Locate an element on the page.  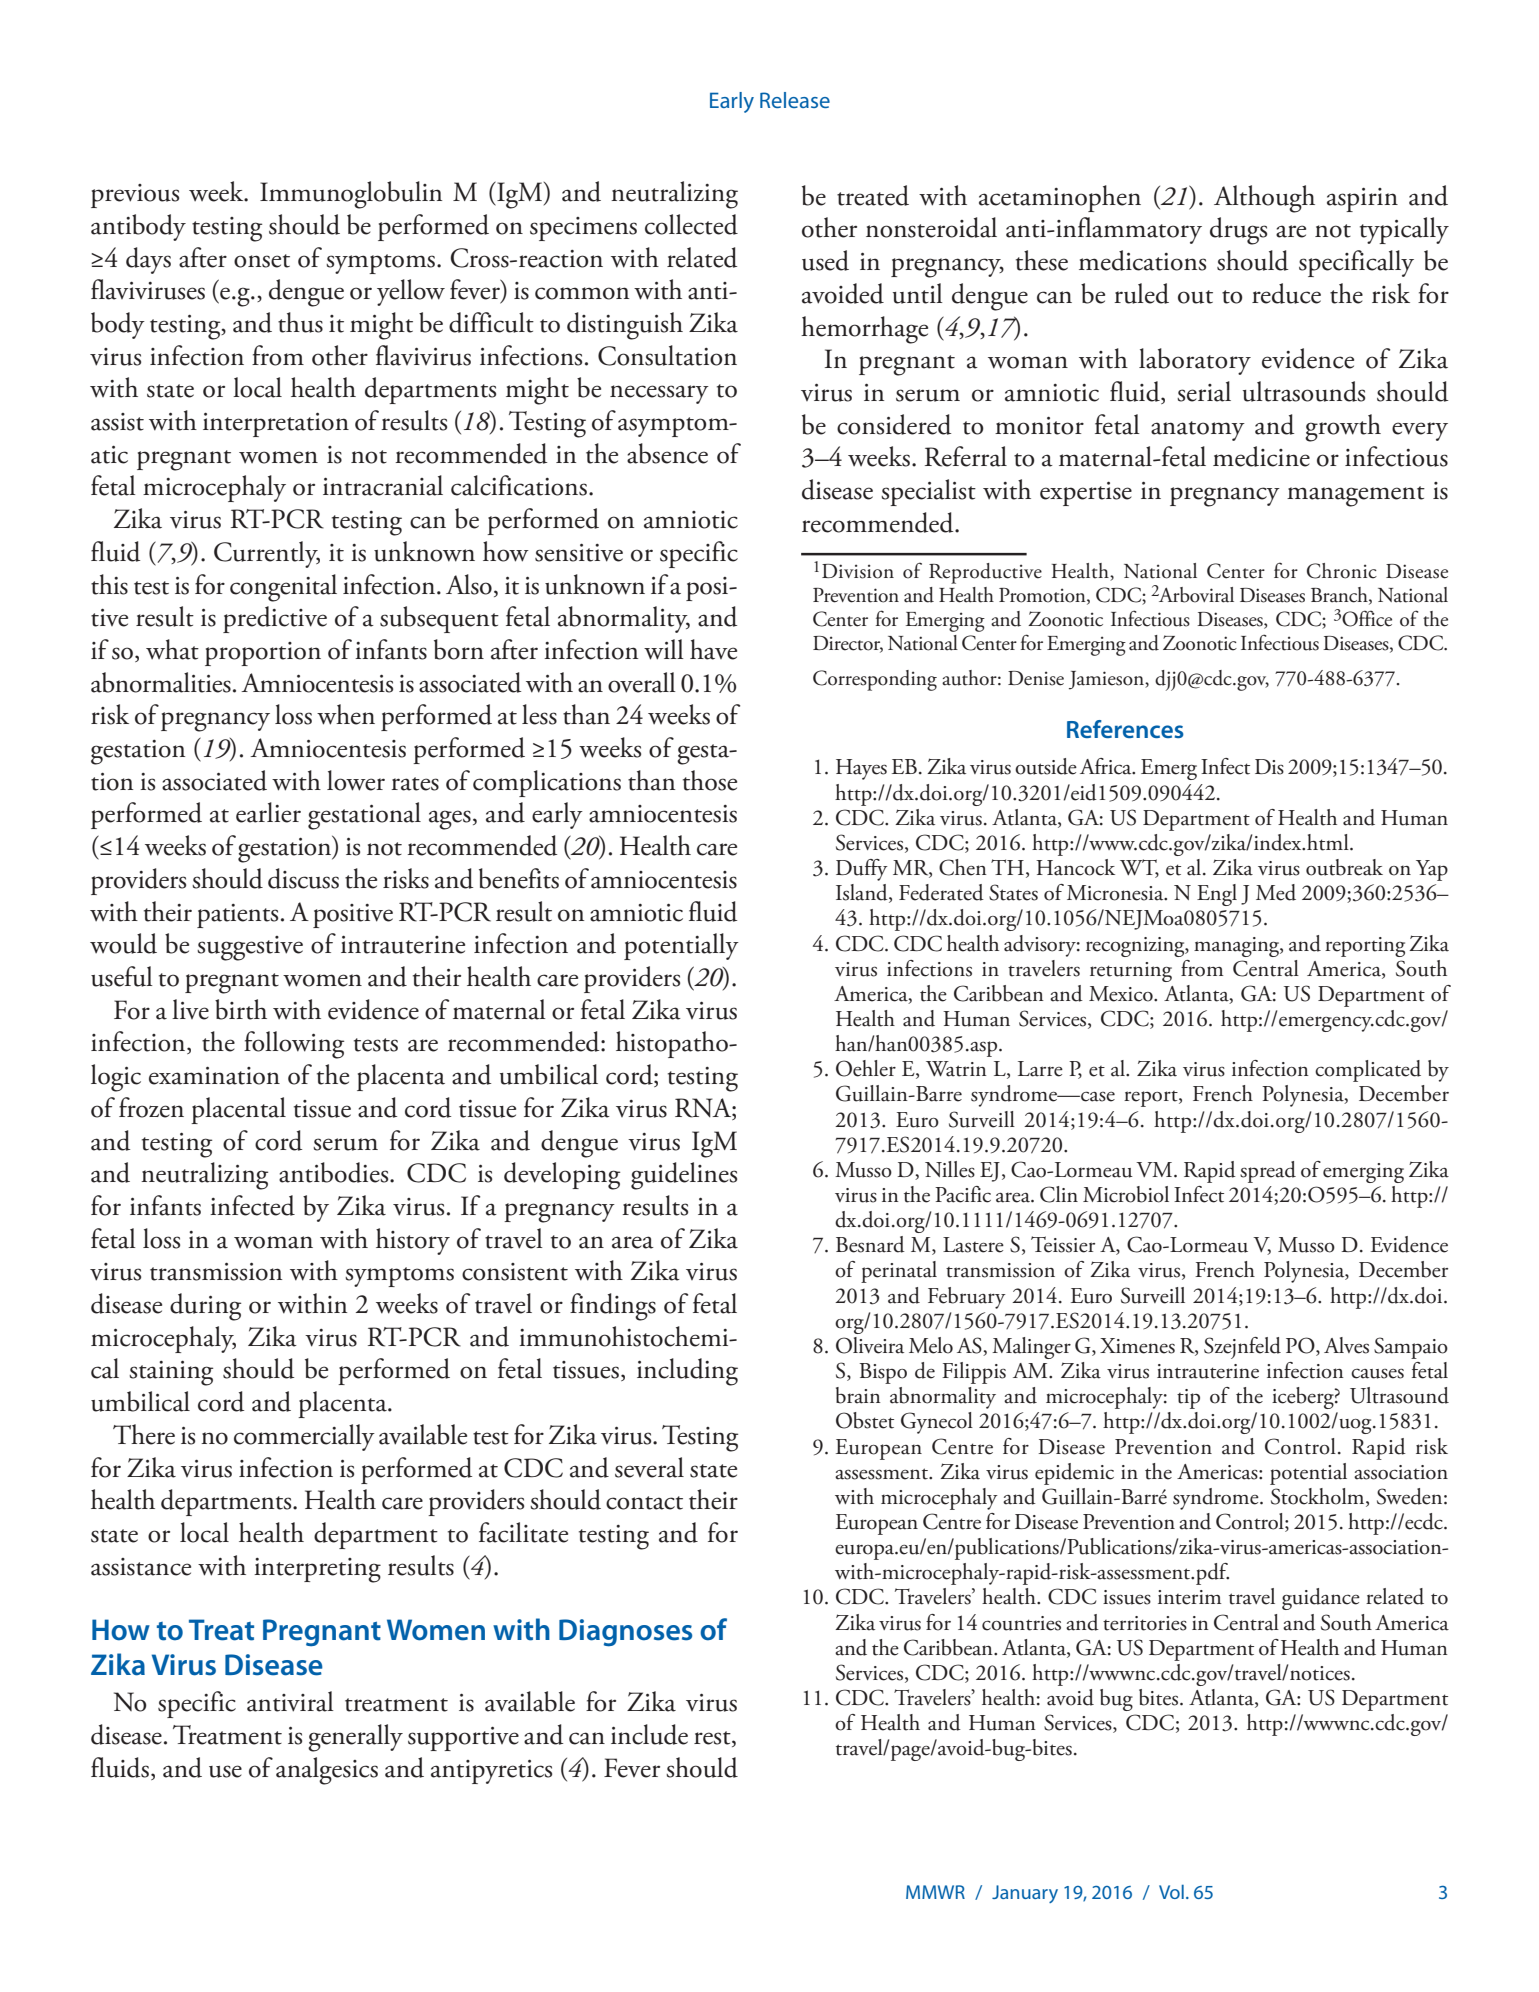
Immunoglobulin is located at coordinates (351, 195).
